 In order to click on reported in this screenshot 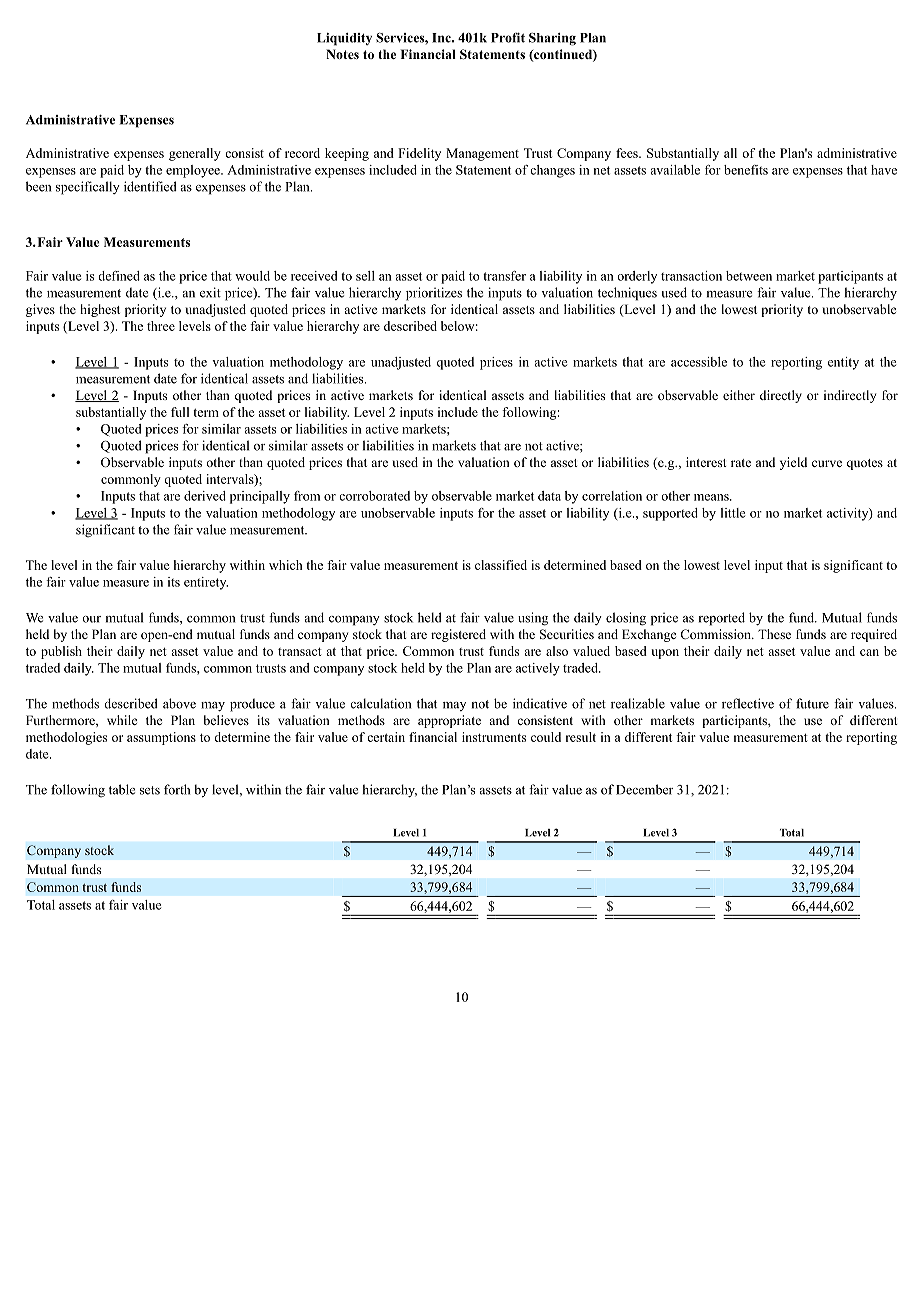, I will do `click(721, 619)`.
